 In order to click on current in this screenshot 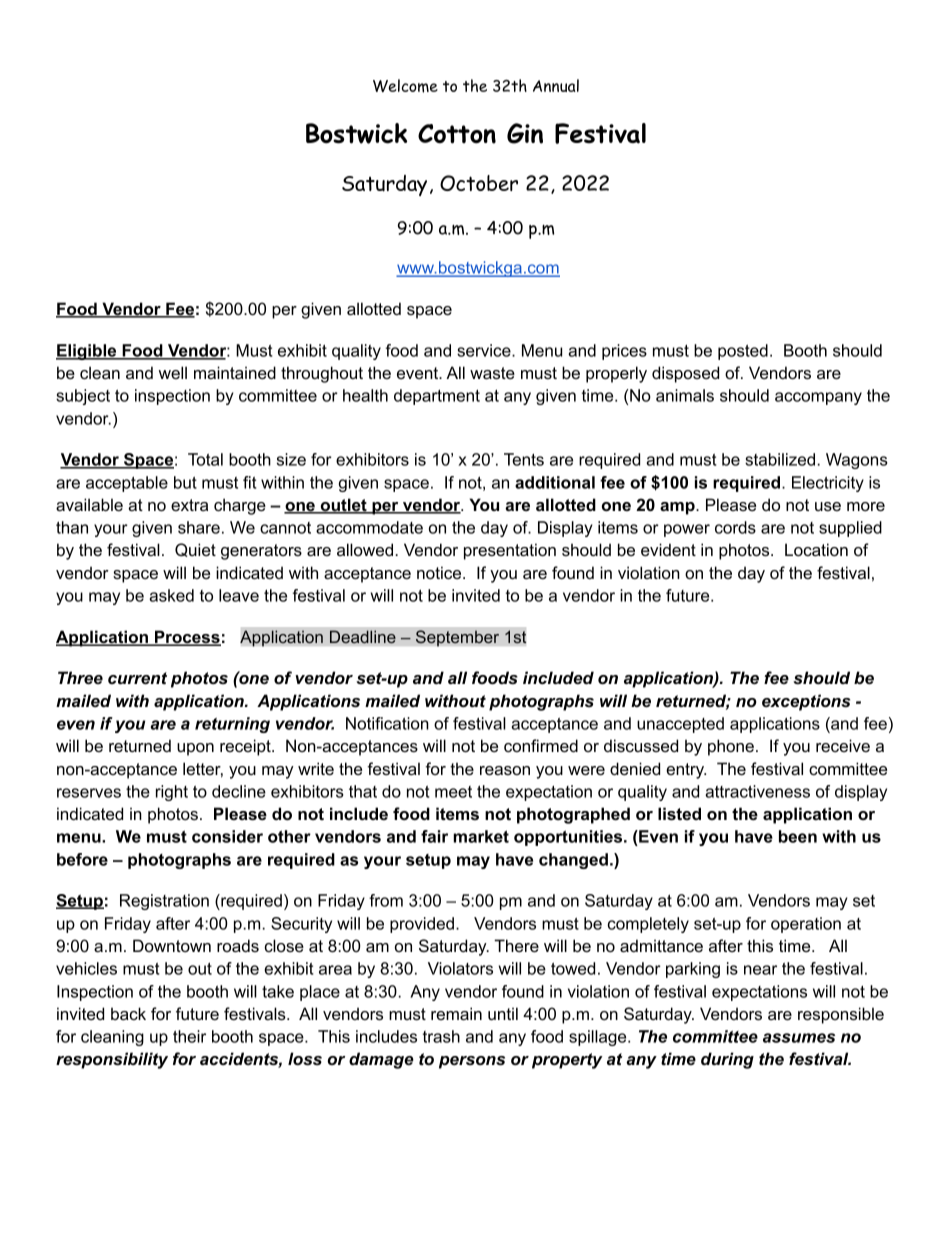, I will do `click(137, 678)`.
